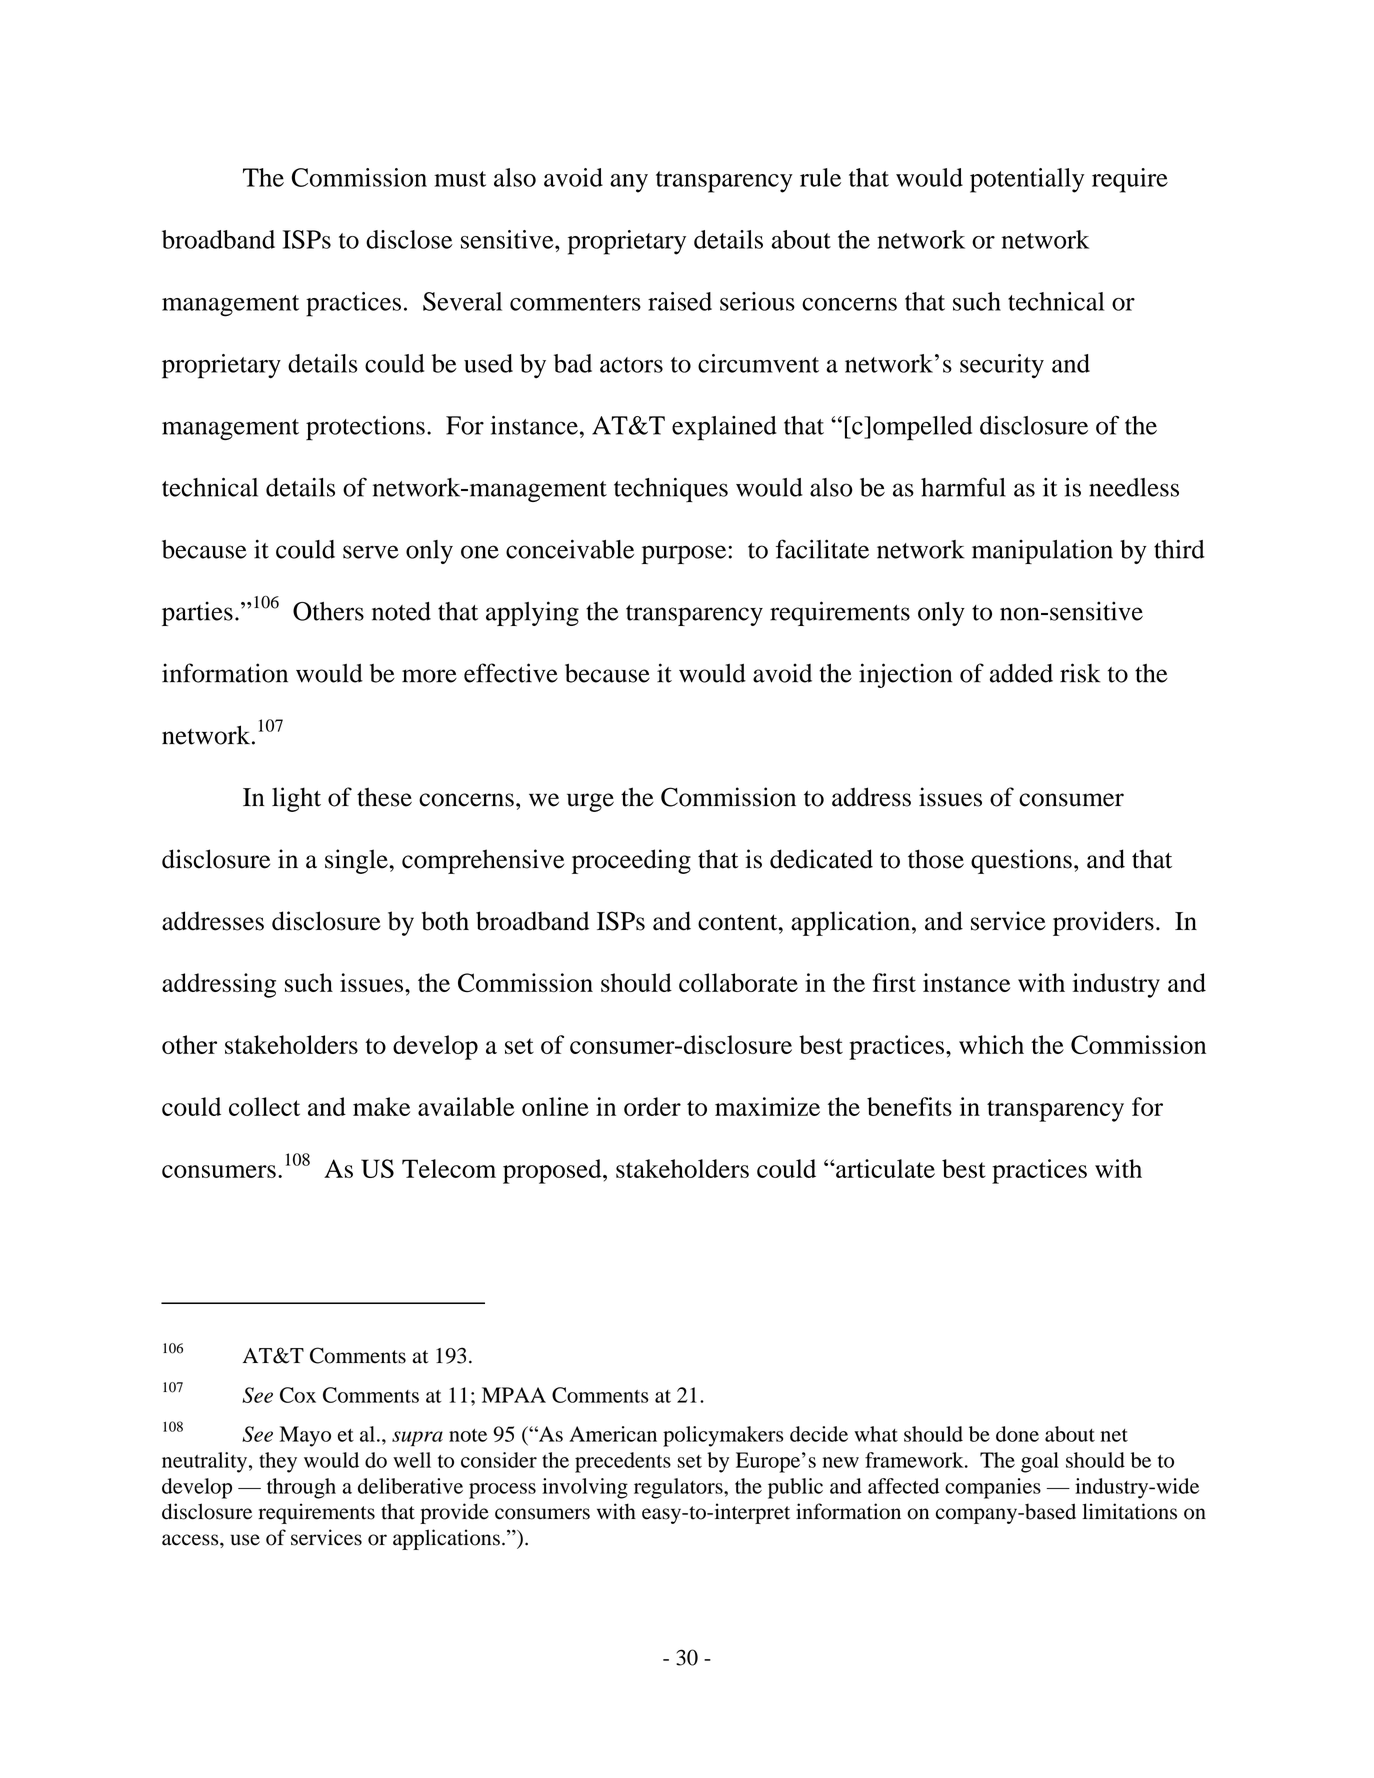  What do you see at coordinates (301, 1488) in the screenshot?
I see `through` at bounding box center [301, 1488].
